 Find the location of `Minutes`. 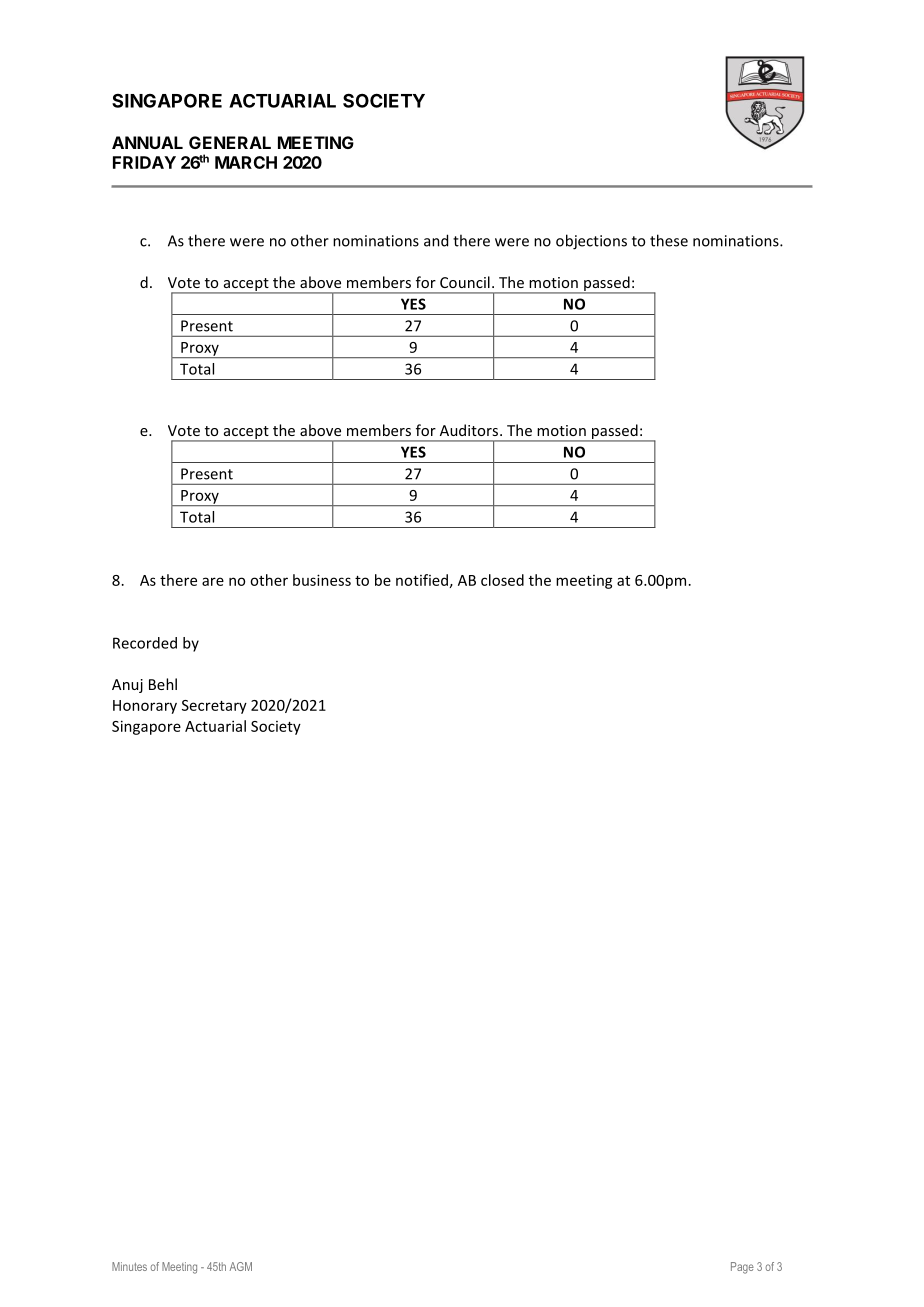

Minutes is located at coordinates (129, 1266).
